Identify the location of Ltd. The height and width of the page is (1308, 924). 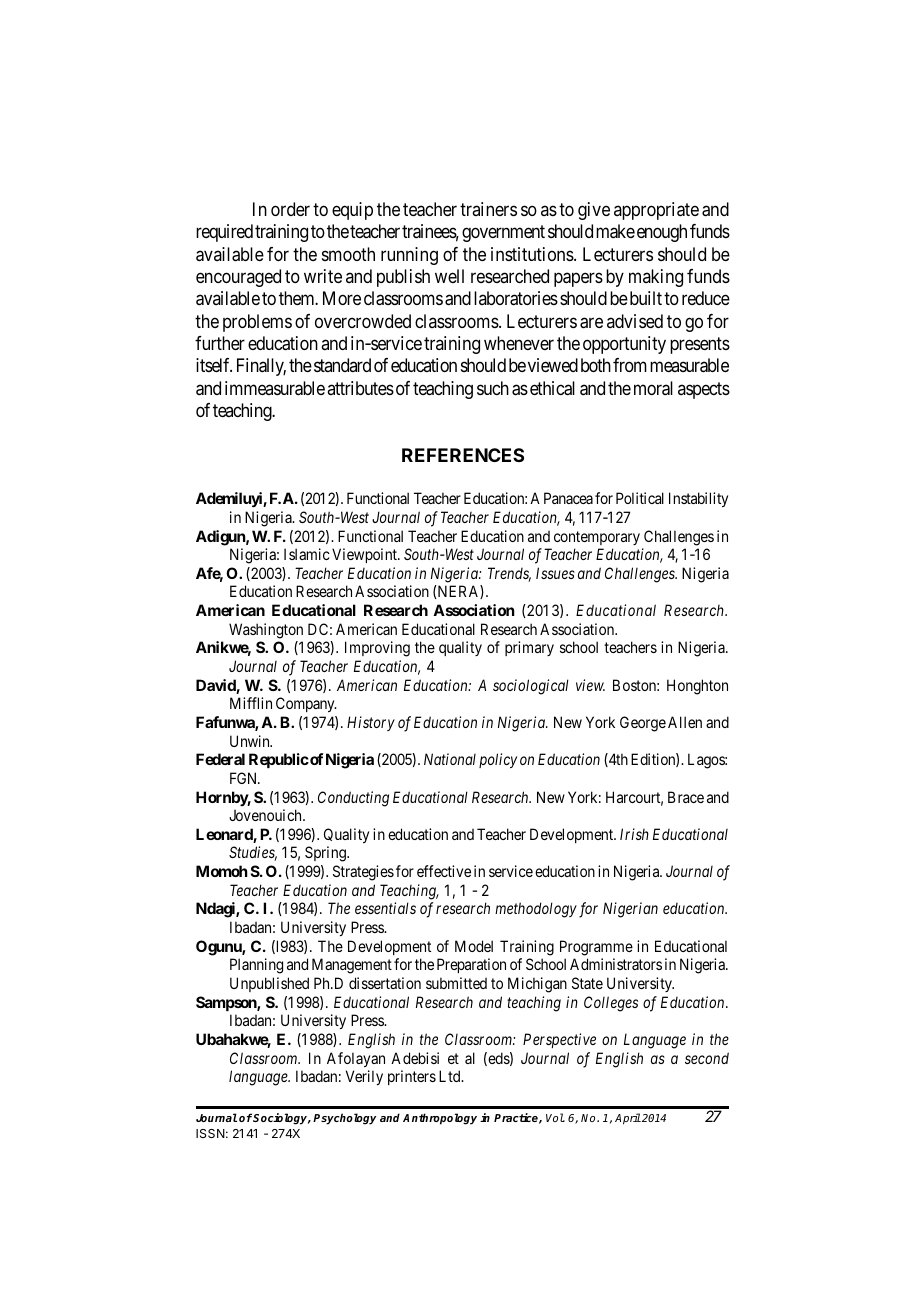
(451, 1076).
